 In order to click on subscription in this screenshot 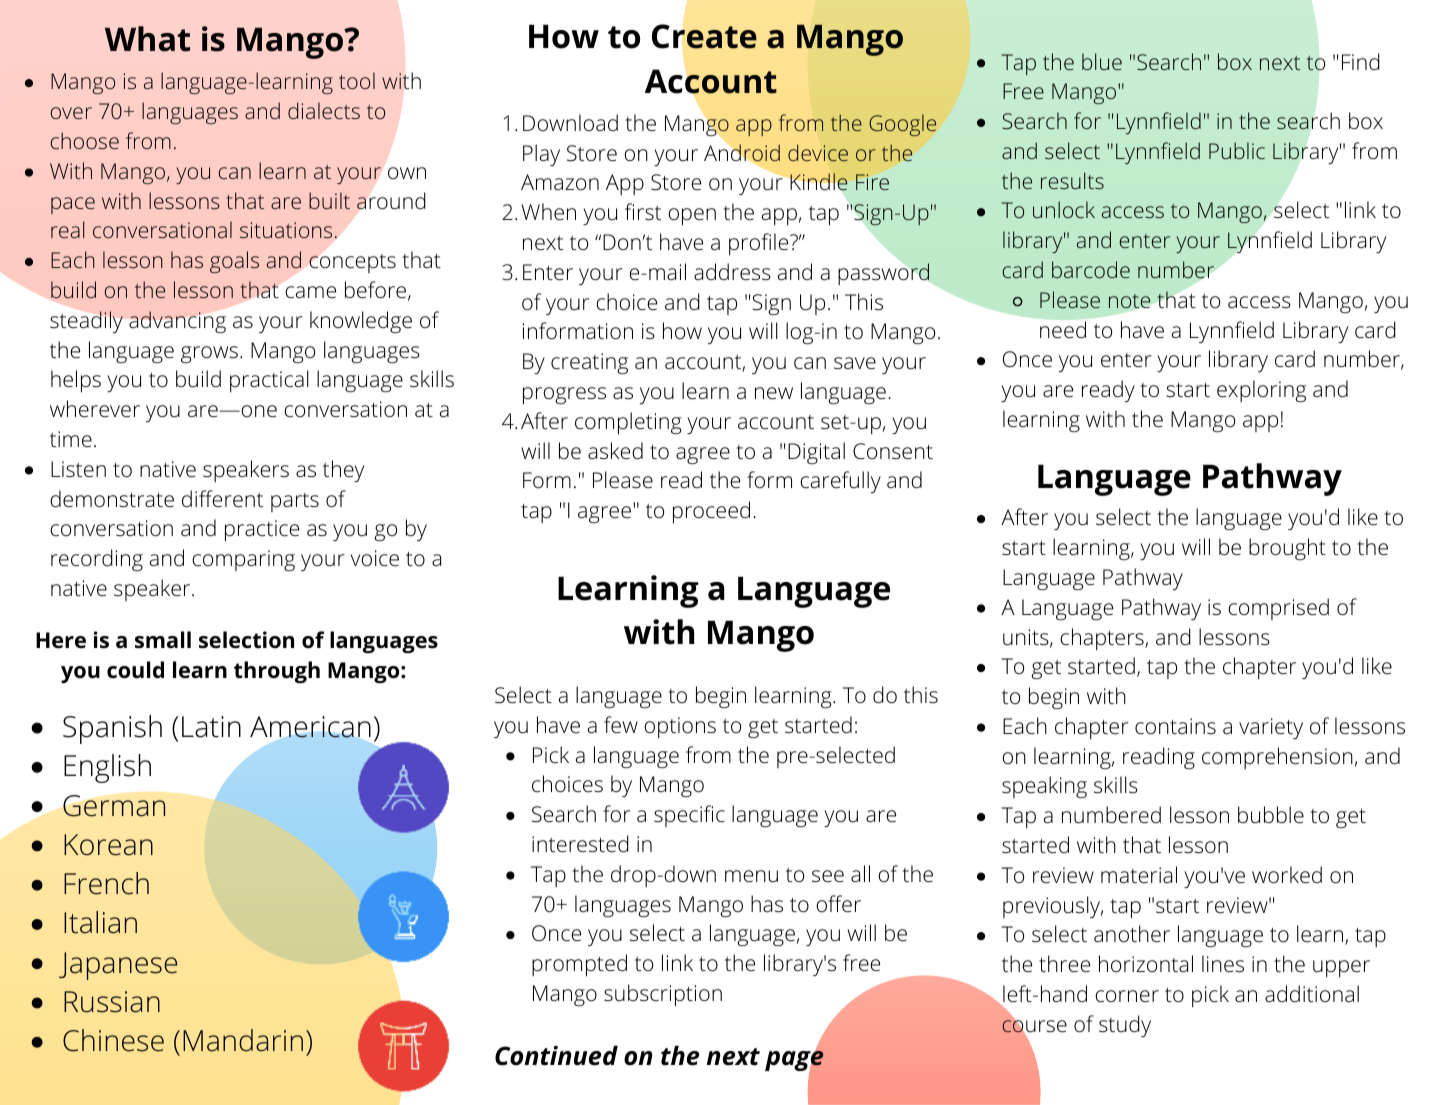, I will do `click(663, 995)`.
